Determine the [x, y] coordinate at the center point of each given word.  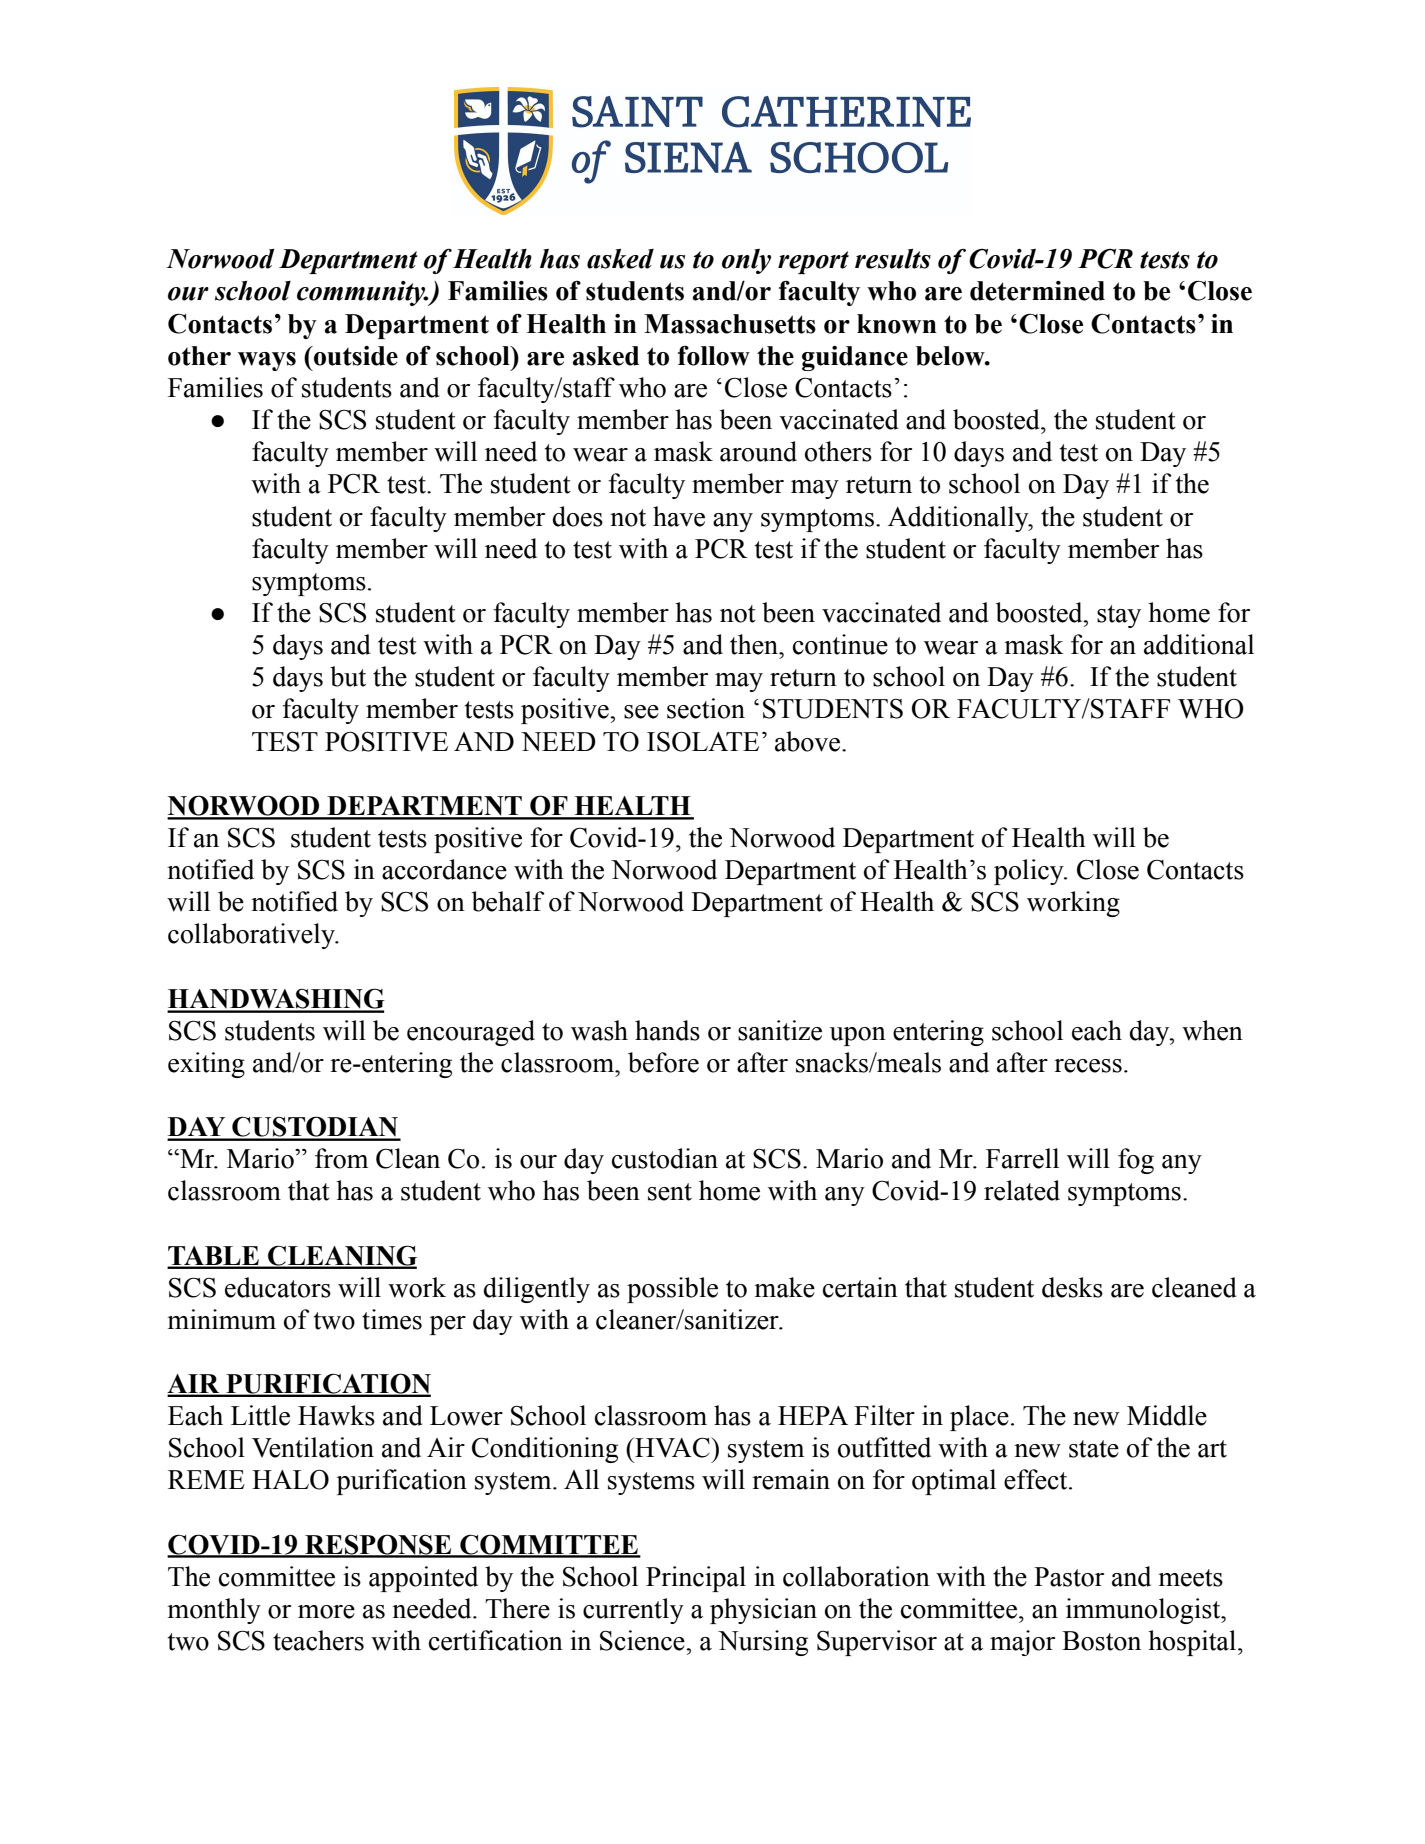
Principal [696, 1579]
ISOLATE [703, 741]
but [348, 676]
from [341, 1158]
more [326, 1612]
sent [670, 1192]
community [362, 293]
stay [1119, 616]
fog [1136, 1161]
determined [1037, 291]
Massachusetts [730, 324]
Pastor [1069, 1577]
